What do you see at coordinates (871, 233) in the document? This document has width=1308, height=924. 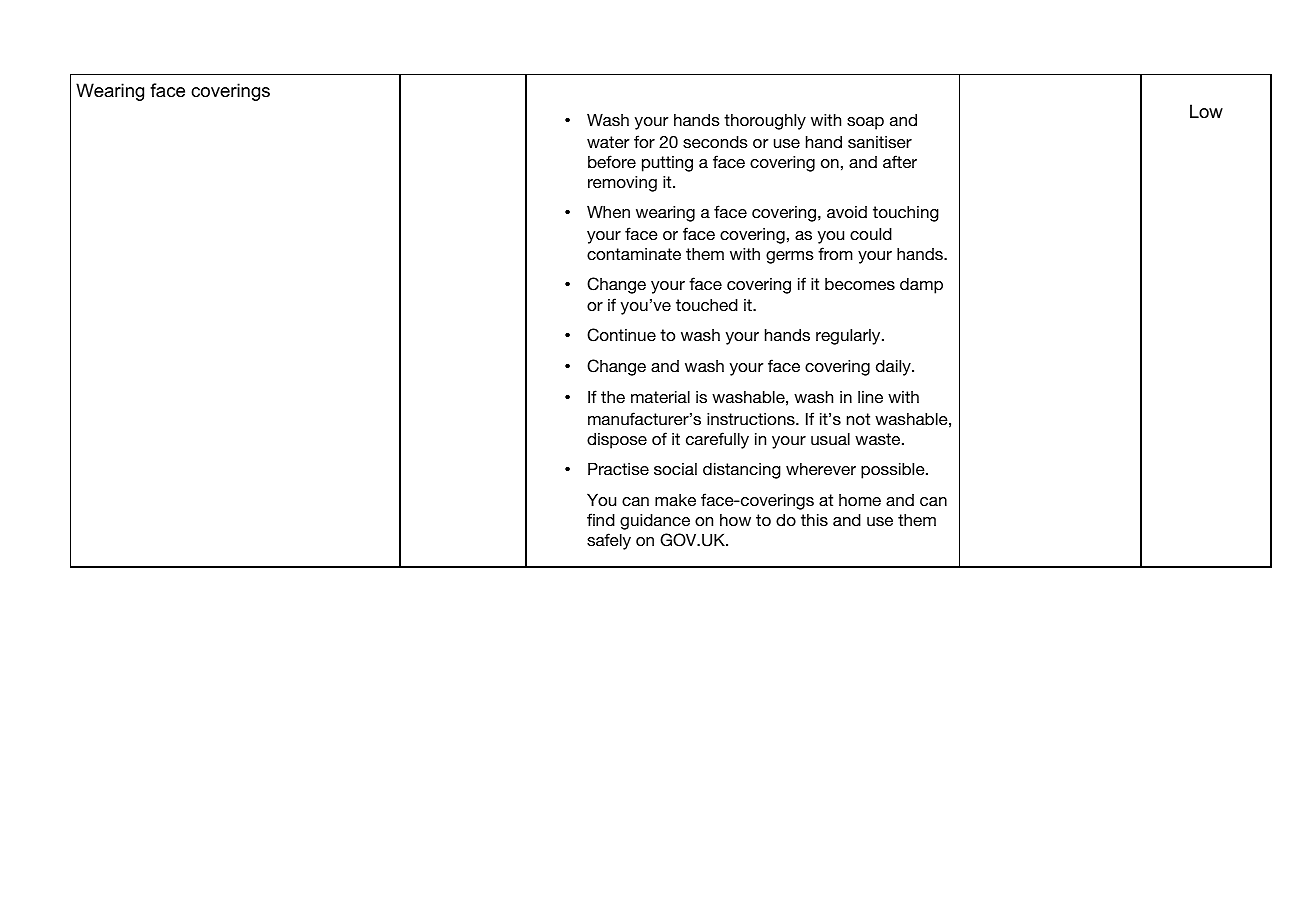 I see `could` at bounding box center [871, 233].
